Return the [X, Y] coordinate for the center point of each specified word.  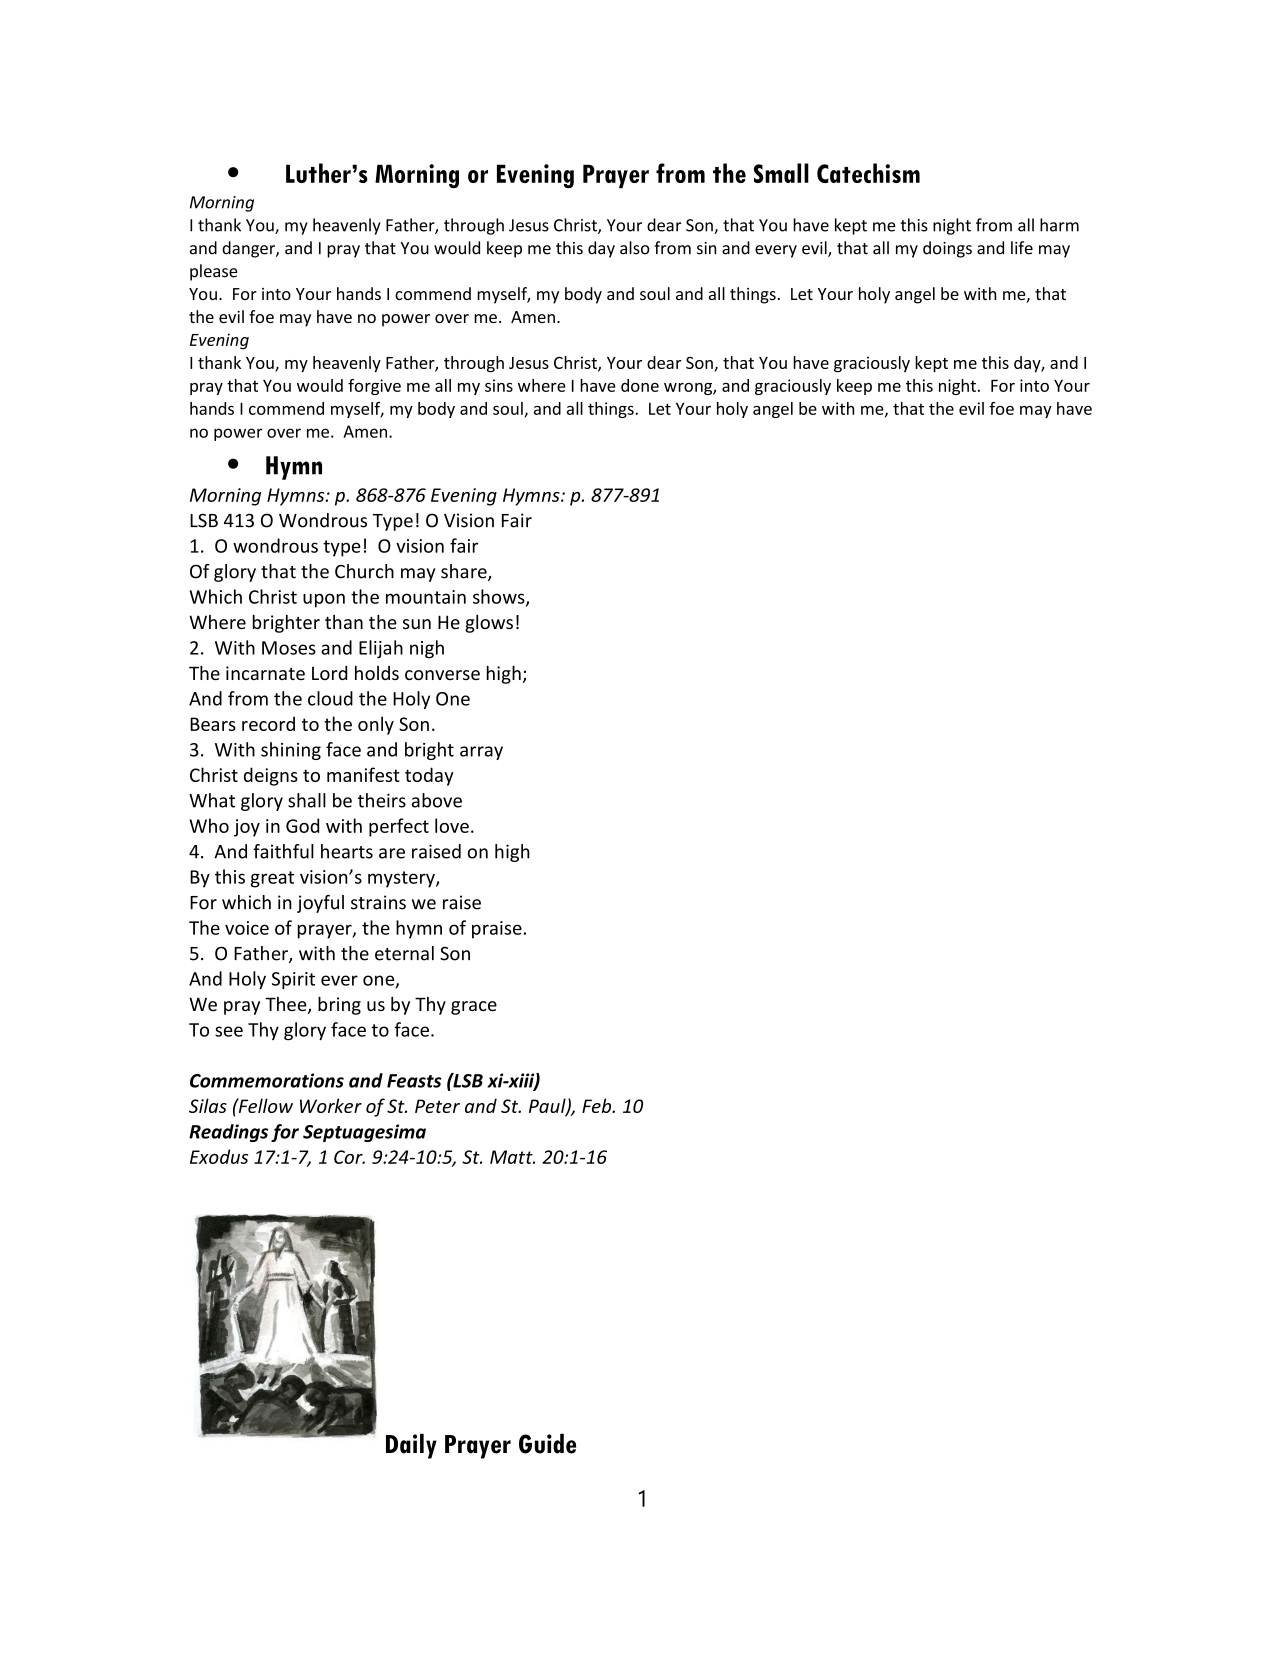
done [640, 385]
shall [307, 800]
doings [947, 249]
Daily [411, 1446]
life [1022, 248]
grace [474, 1008]
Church [364, 571]
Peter [437, 1106]
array [481, 753]
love [452, 825]
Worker [331, 1105]
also [635, 248]
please [213, 272]
